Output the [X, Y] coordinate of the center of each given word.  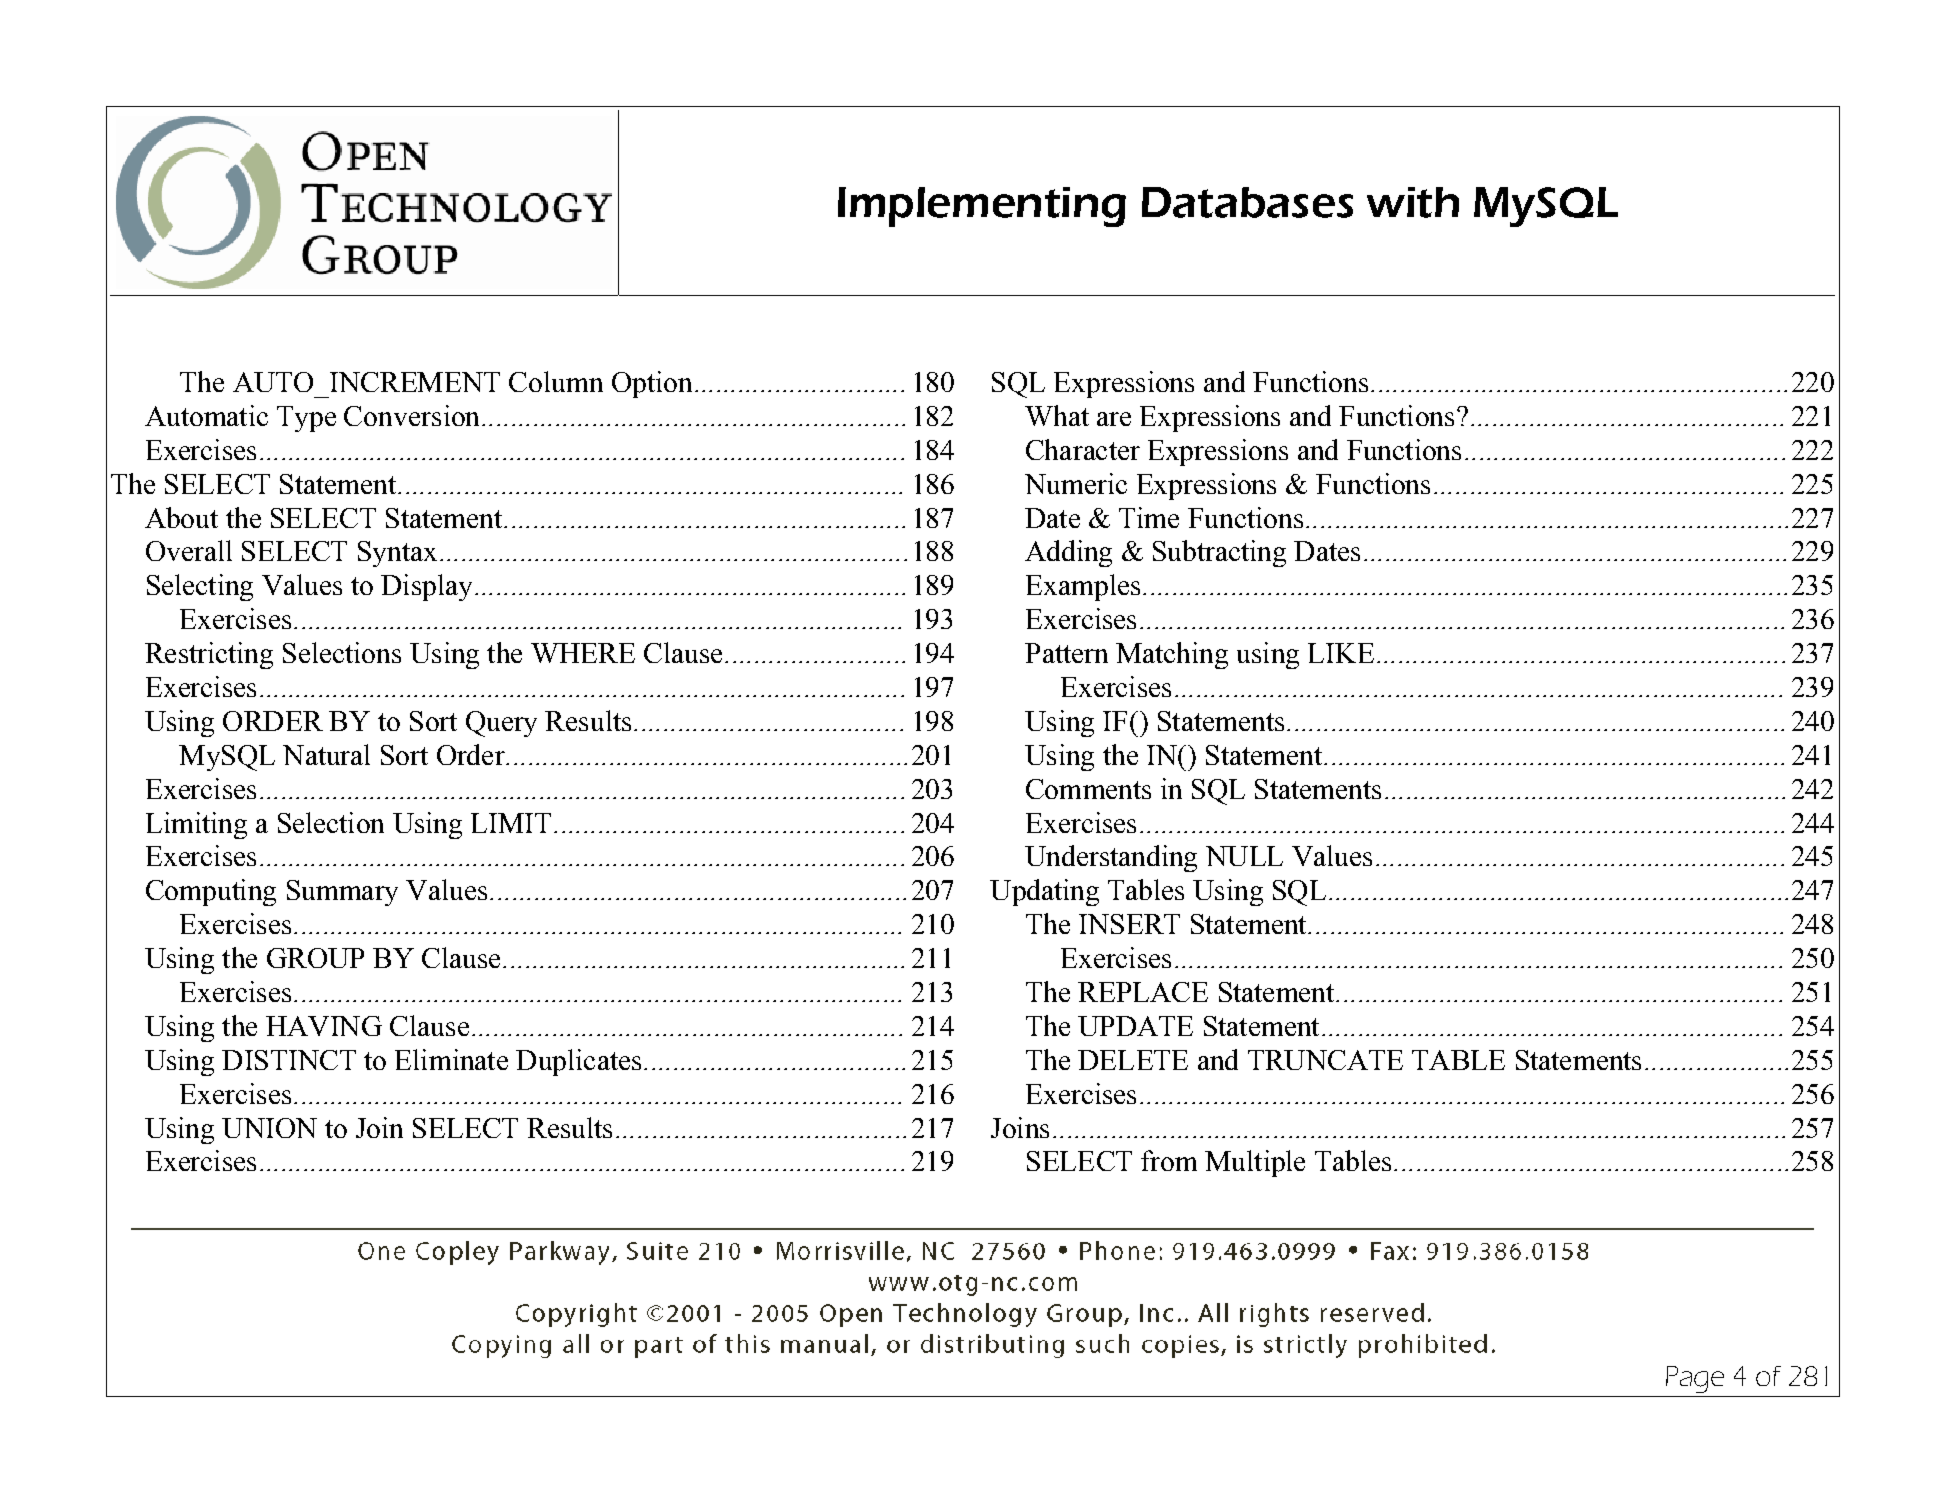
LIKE [1341, 653]
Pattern [1066, 653]
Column [556, 381]
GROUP [315, 958]
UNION [269, 1128]
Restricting [209, 655]
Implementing [982, 207]
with [1413, 202]
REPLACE [1143, 992]
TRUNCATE [1325, 1060]
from [1169, 1160]
